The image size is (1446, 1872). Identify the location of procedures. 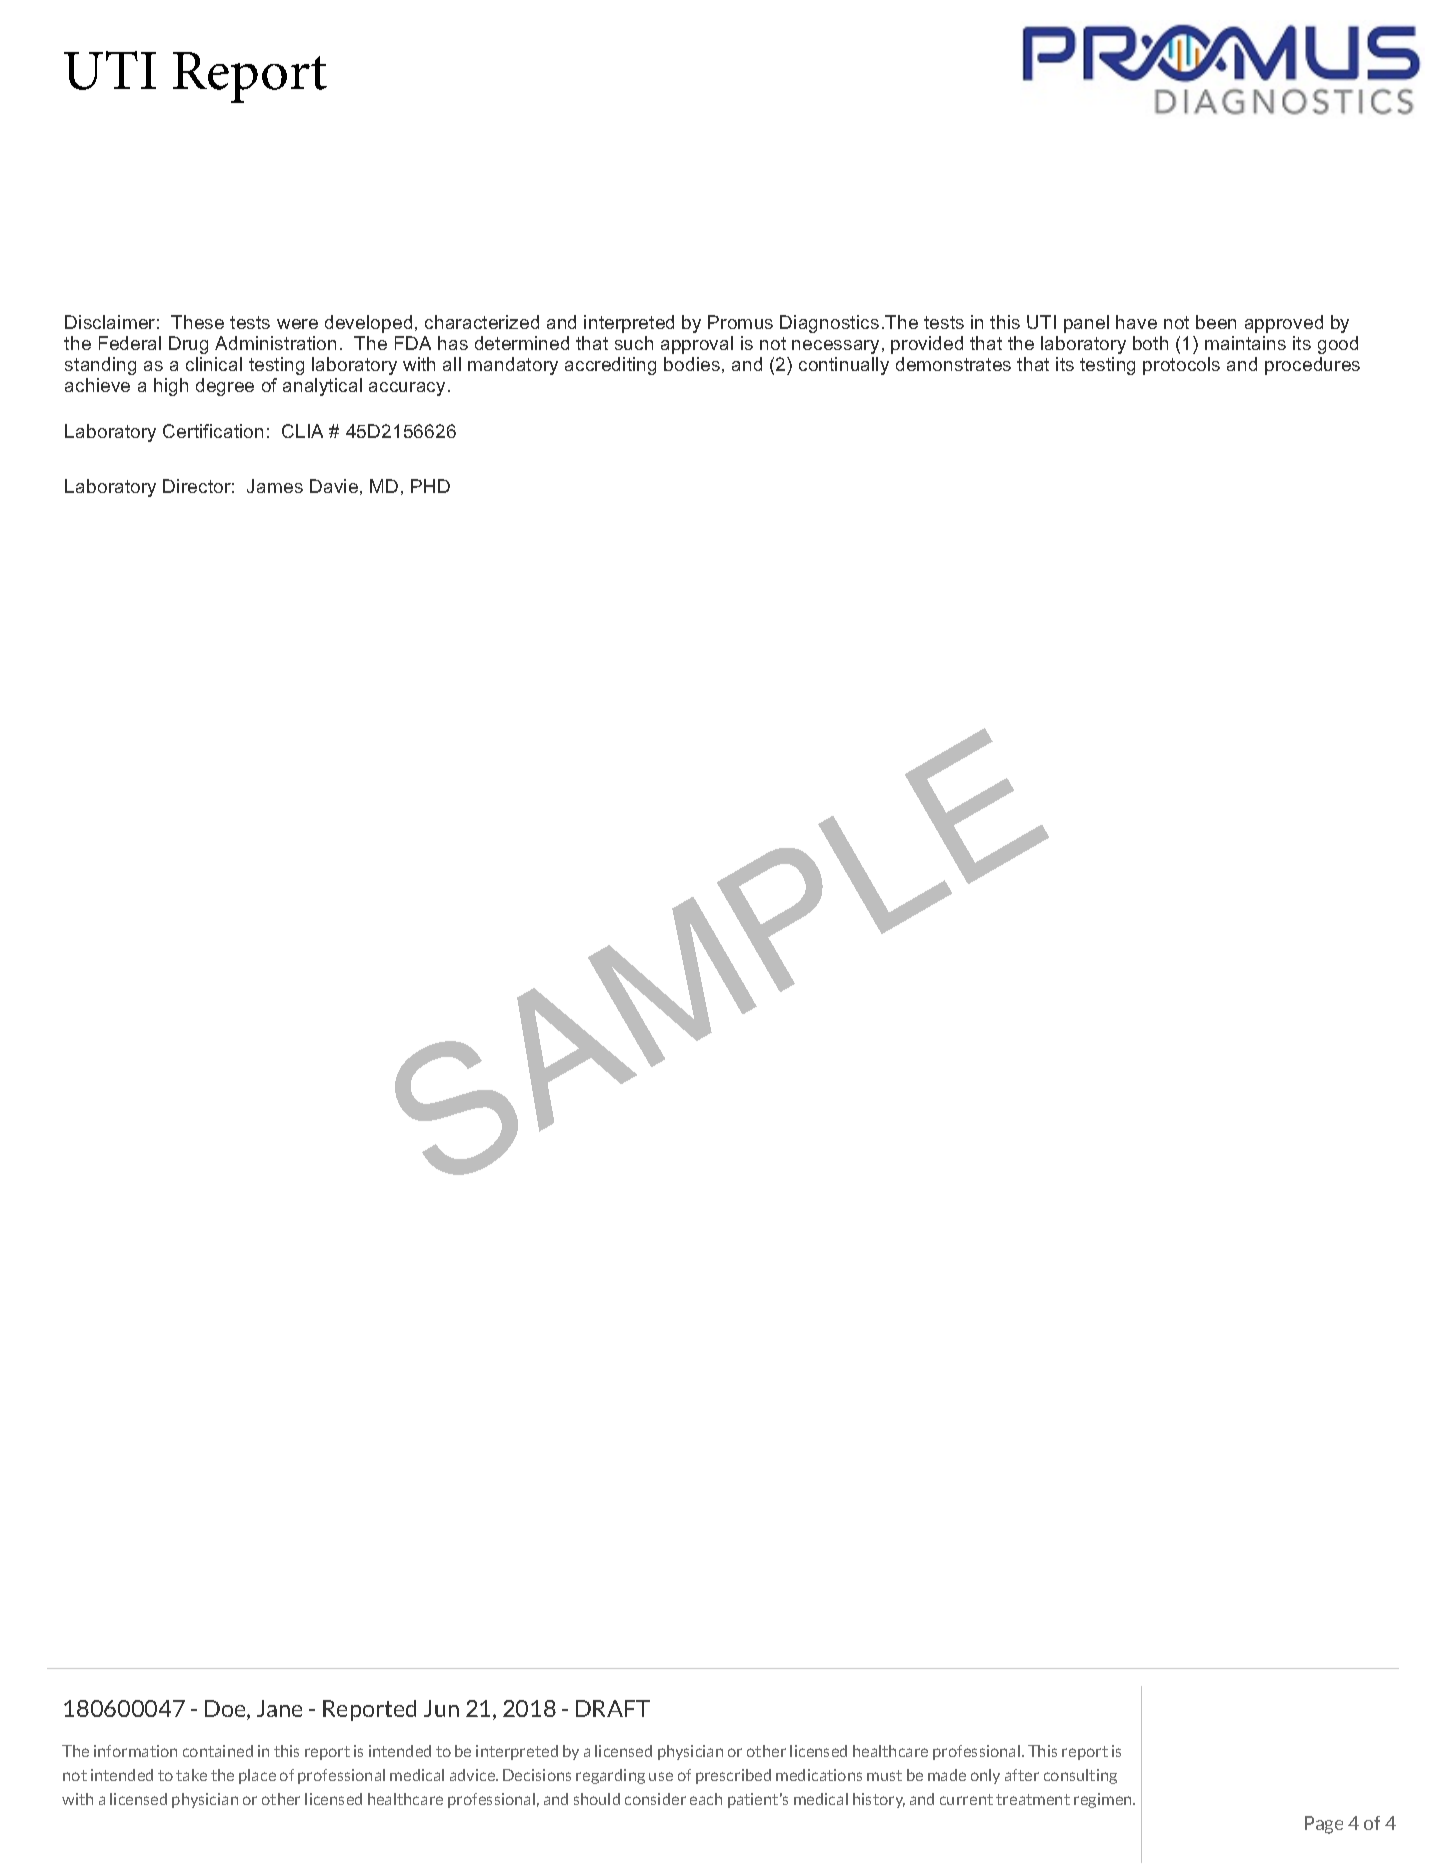
(1312, 366).
